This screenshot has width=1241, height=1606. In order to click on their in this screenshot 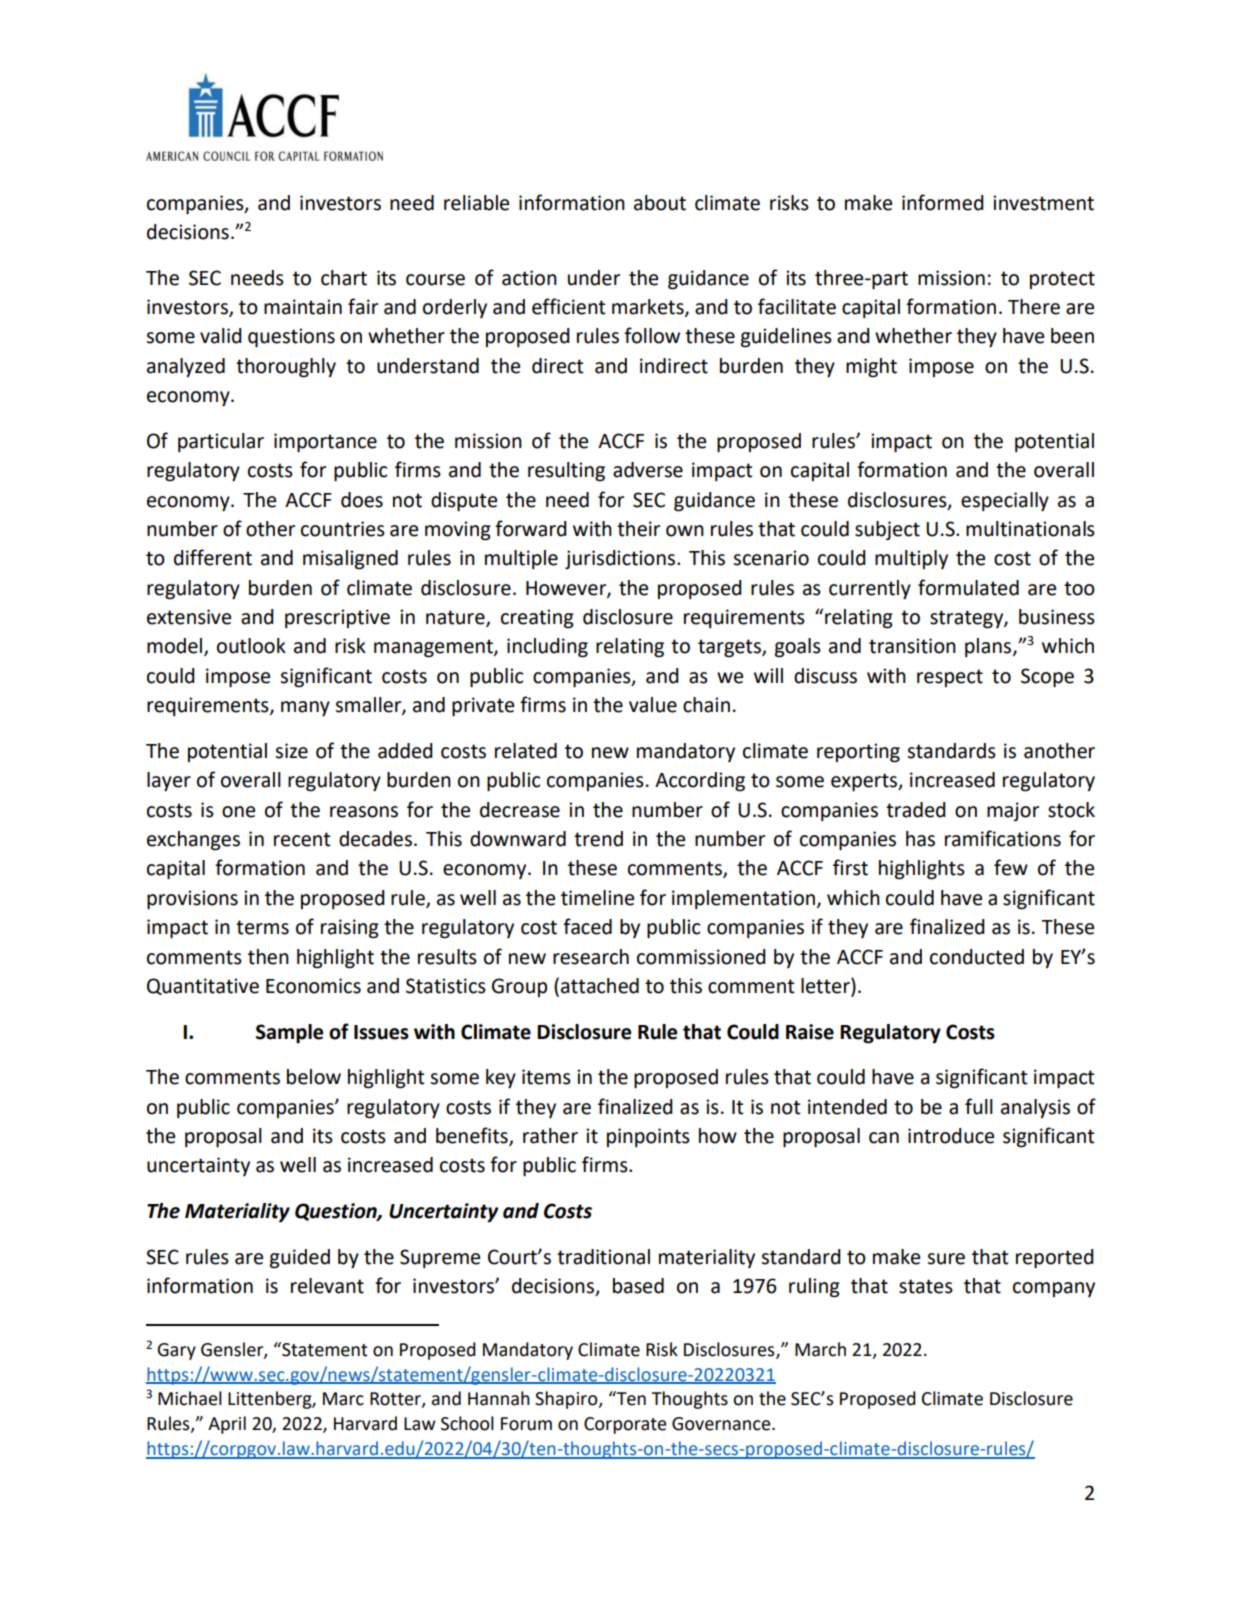, I will do `click(638, 529)`.
